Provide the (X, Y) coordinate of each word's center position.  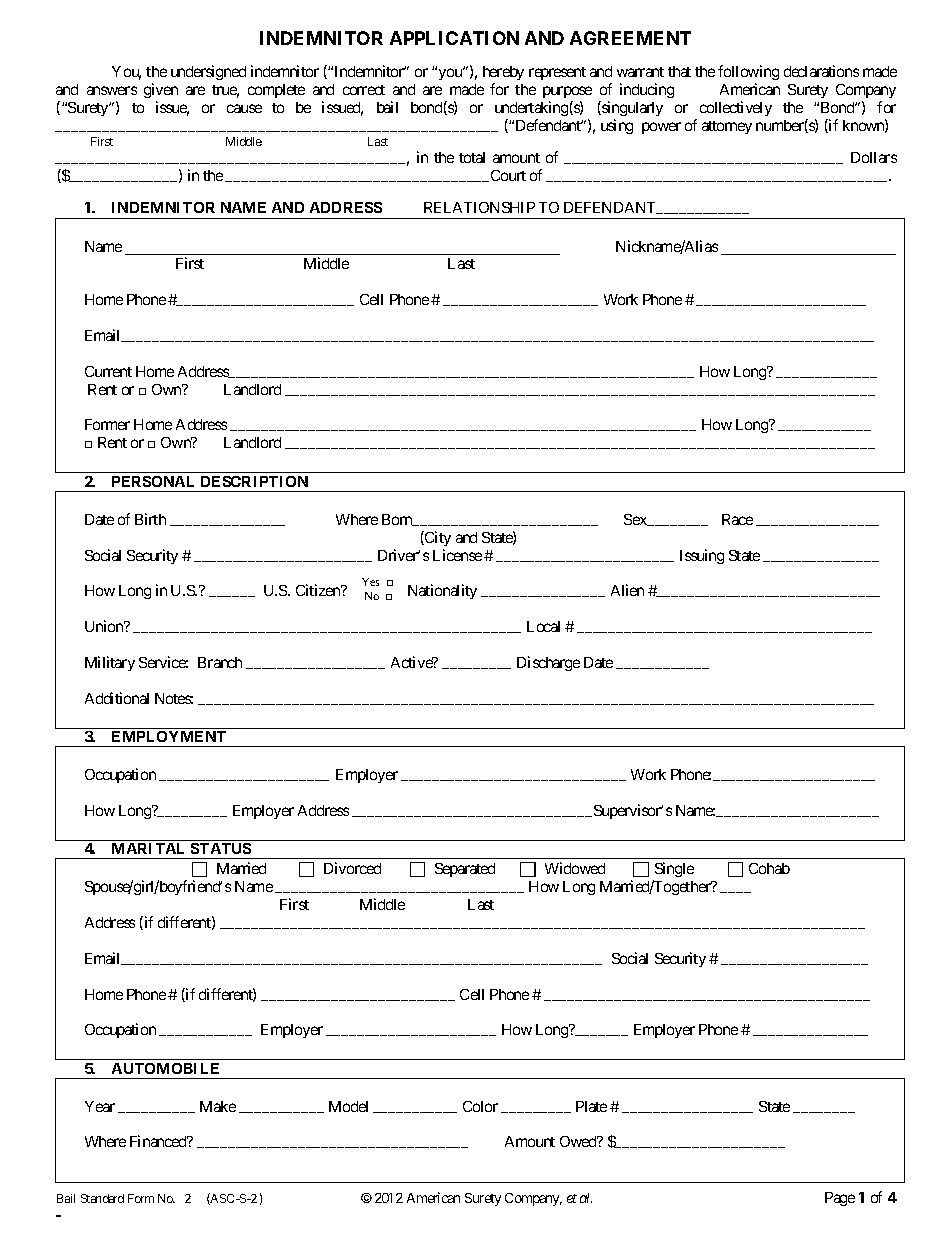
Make (218, 1106)
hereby (503, 75)
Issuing (702, 556)
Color (480, 1106)
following (748, 74)
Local (543, 626)
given (161, 90)
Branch (220, 662)
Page (840, 1199)
